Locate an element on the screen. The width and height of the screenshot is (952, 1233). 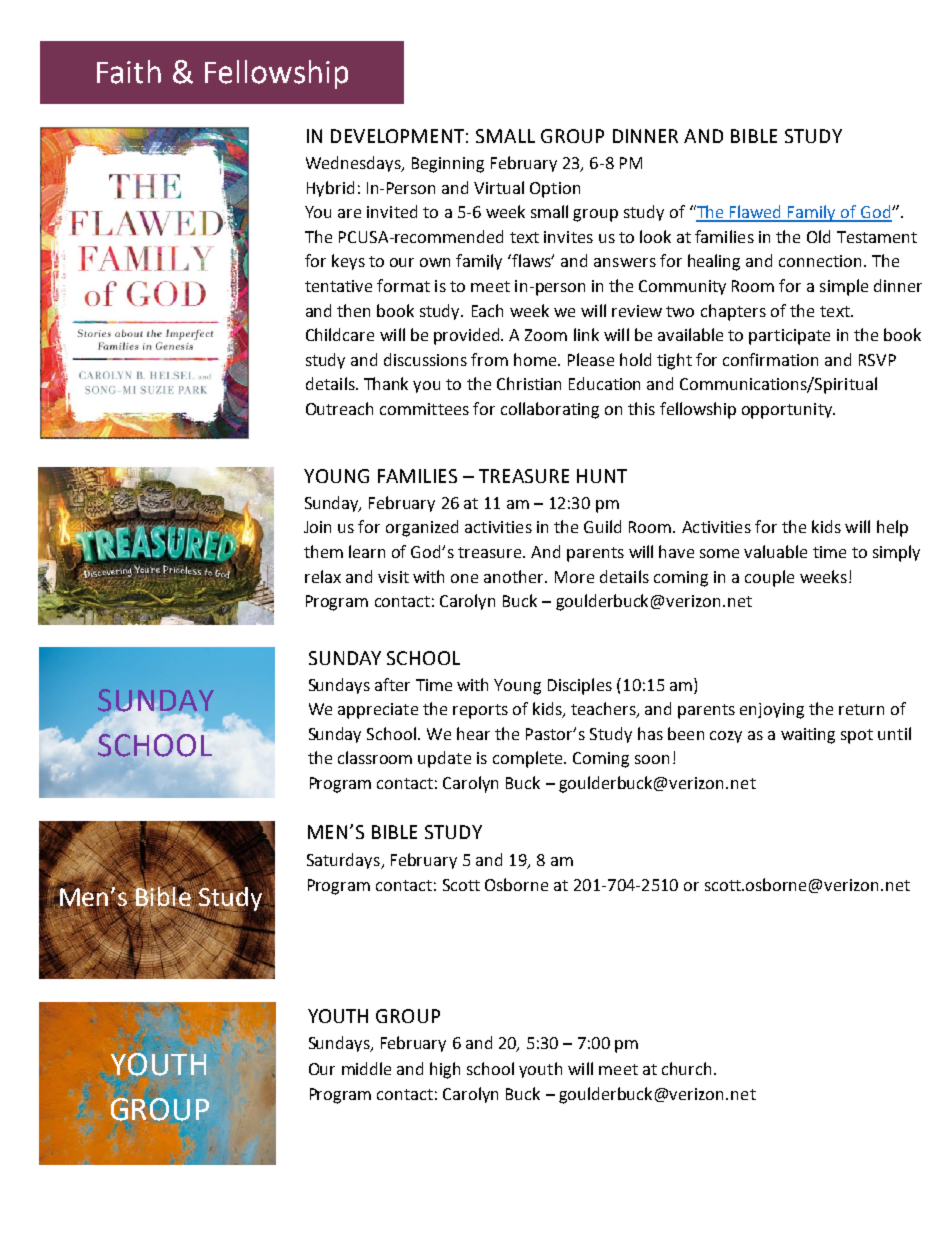
Faith is located at coordinates (129, 72).
